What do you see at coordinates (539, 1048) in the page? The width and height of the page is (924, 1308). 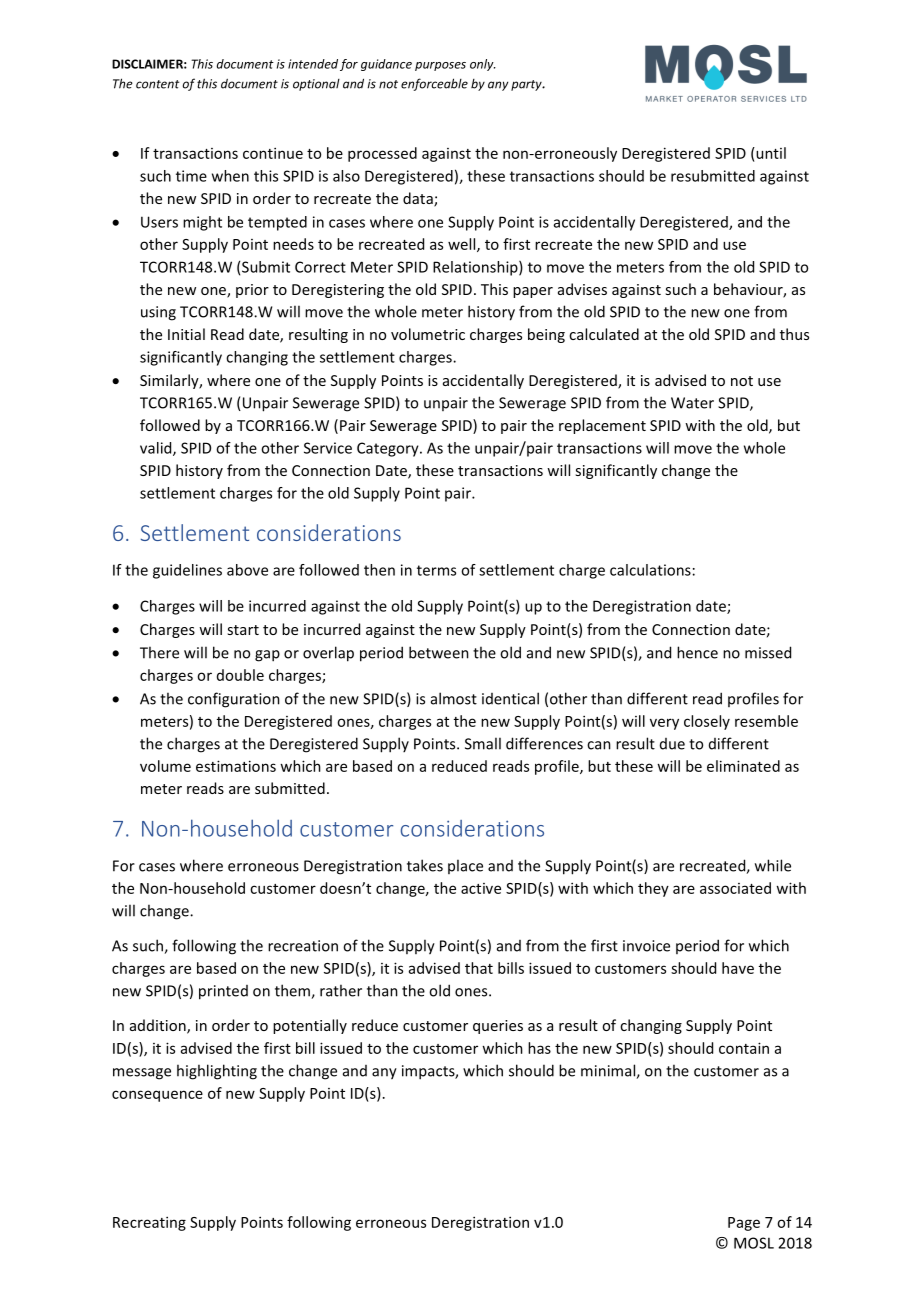 I see `has` at bounding box center [539, 1048].
